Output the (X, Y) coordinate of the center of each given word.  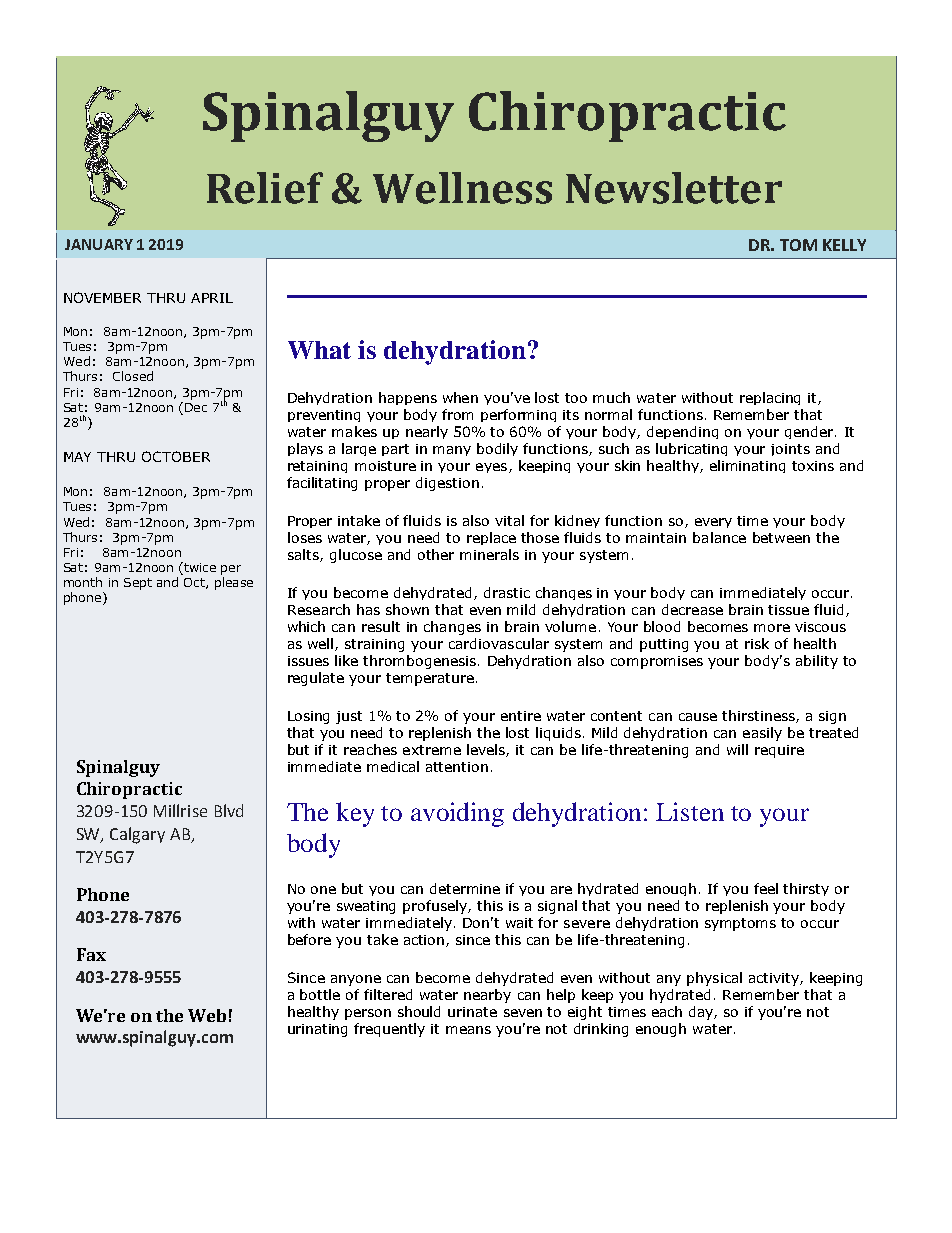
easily (762, 734)
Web (207, 1015)
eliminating (747, 466)
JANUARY (99, 244)
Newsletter (674, 188)
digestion (447, 484)
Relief (265, 188)
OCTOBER (176, 456)
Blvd (229, 810)
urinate (472, 1012)
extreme (432, 750)
